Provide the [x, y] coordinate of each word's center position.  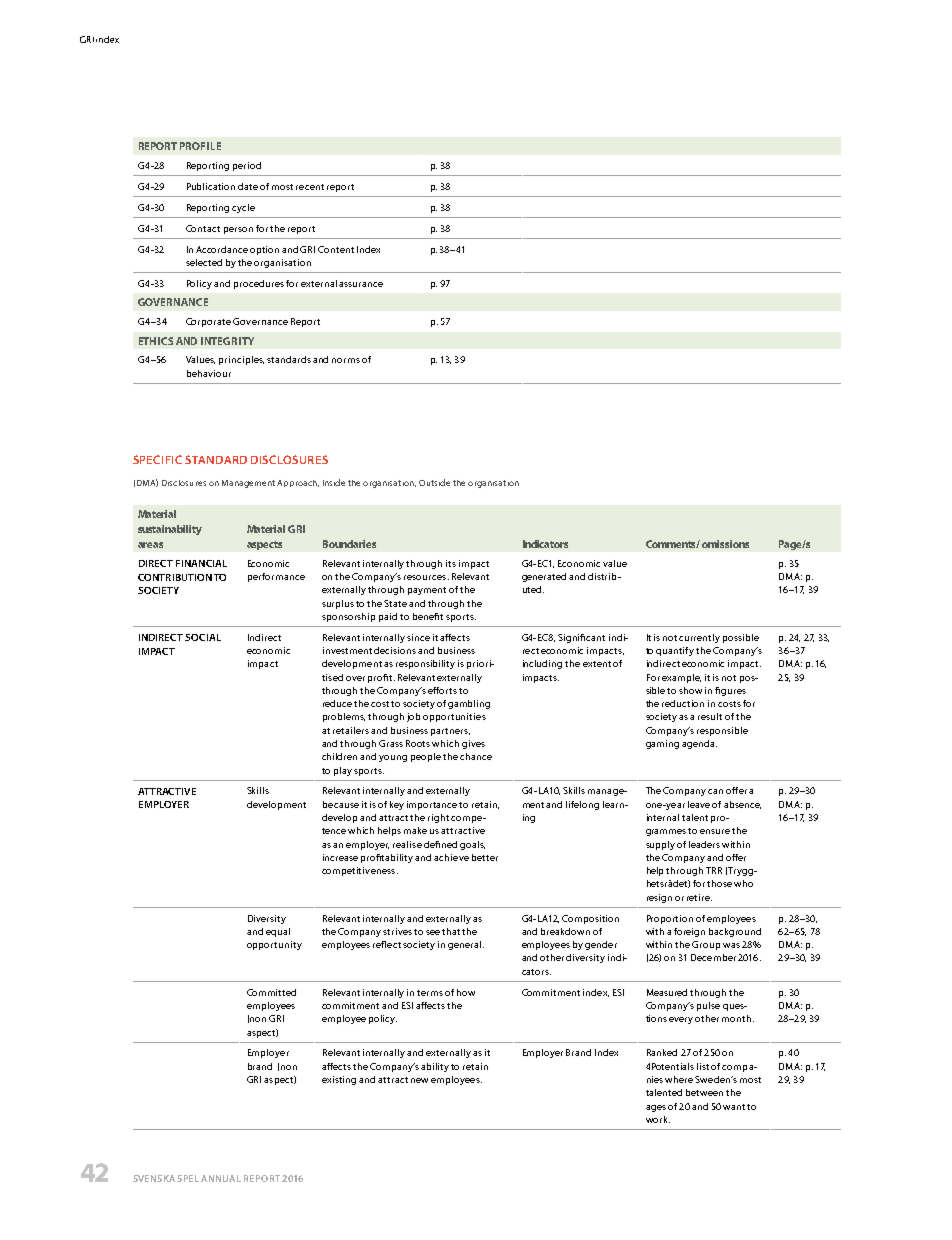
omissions [725, 544]
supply [660, 845]
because [341, 804]
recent [310, 187]
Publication [211, 186]
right [440, 818]
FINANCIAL [201, 563]
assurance [361, 284]
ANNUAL [221, 1178]
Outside [434, 482]
